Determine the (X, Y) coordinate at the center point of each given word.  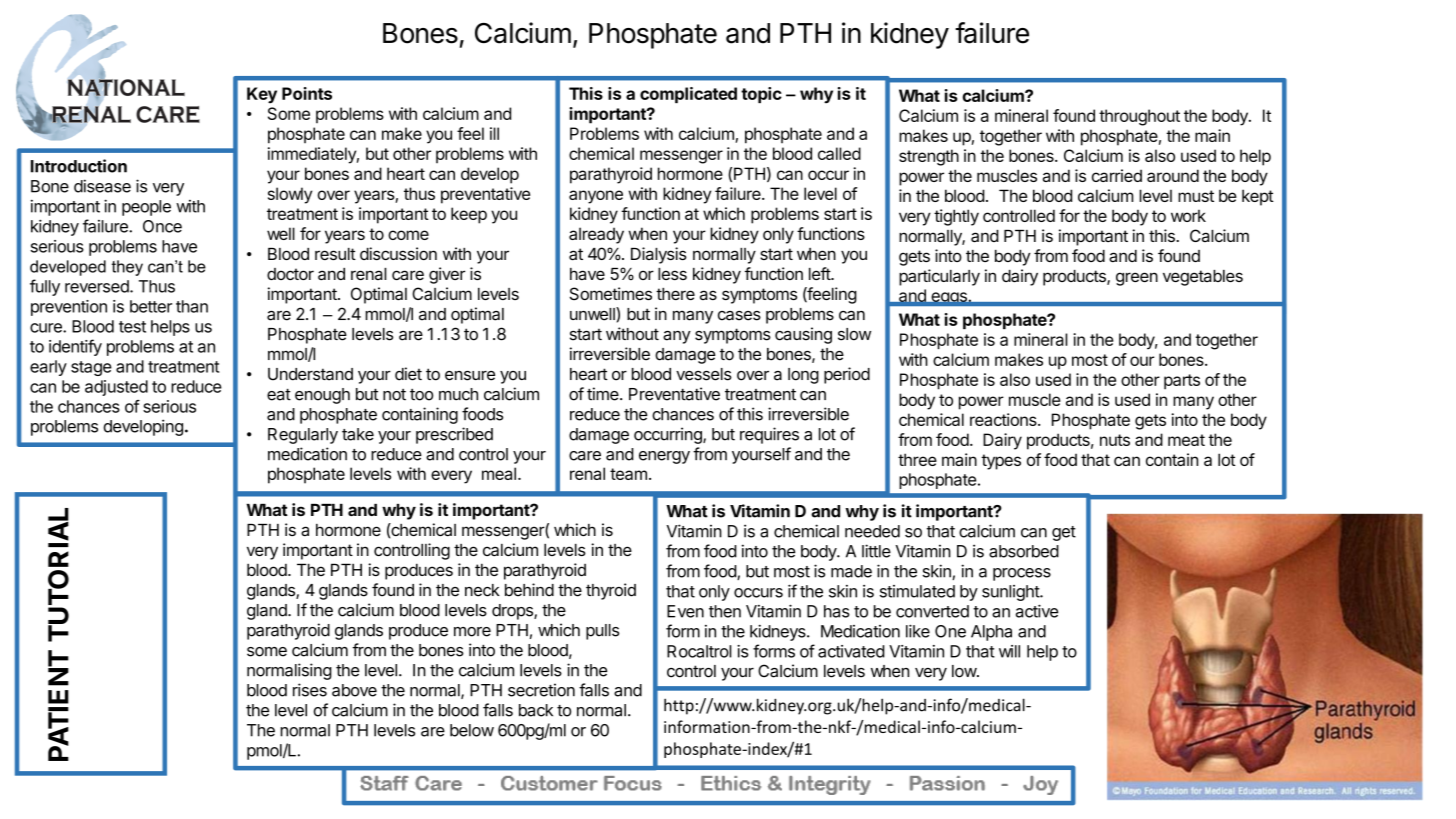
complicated (688, 95)
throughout (1139, 117)
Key (262, 95)
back (536, 710)
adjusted (116, 388)
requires (769, 435)
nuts (1115, 440)
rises (310, 690)
